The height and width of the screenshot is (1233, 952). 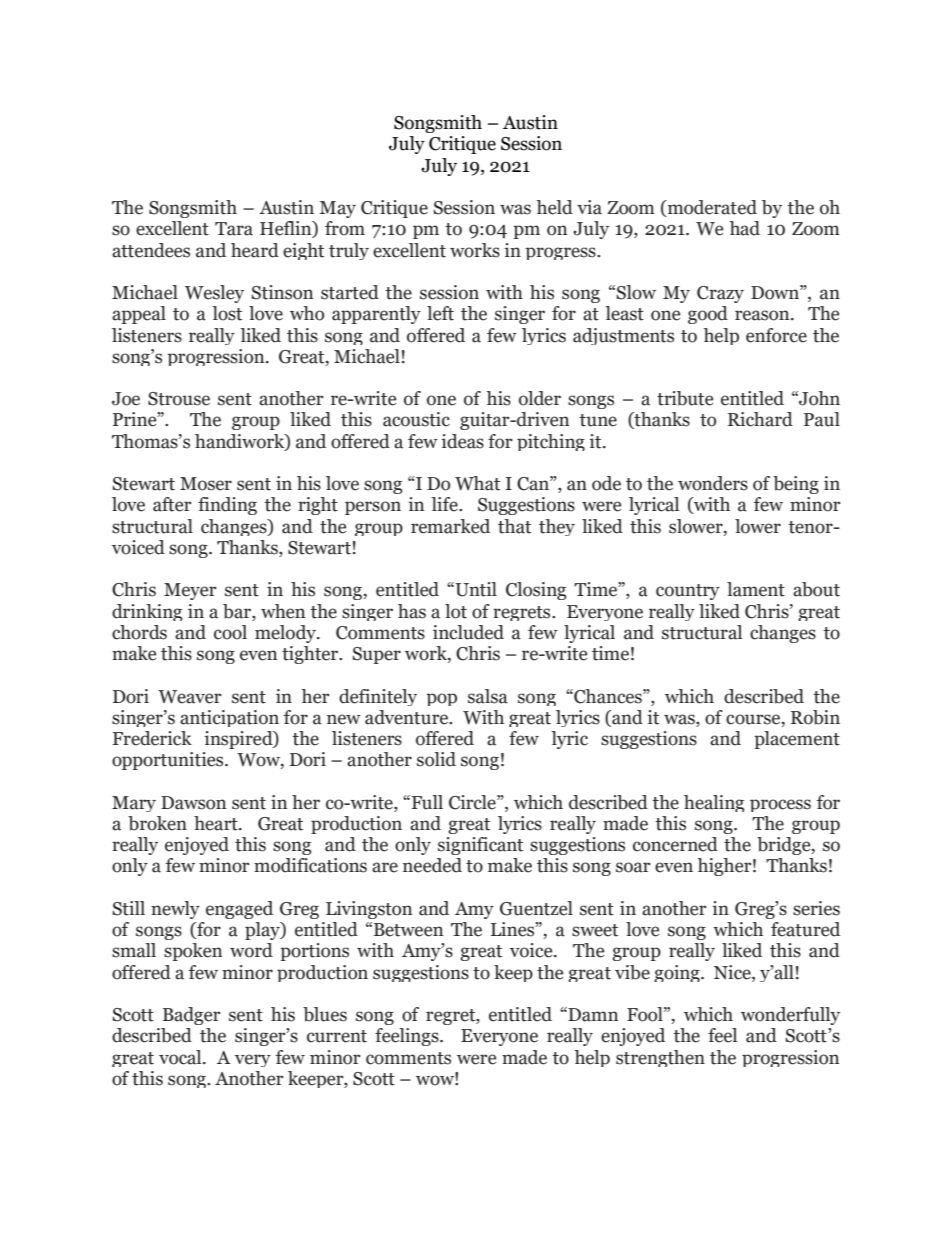 I want to click on ideas, so click(x=463, y=441).
